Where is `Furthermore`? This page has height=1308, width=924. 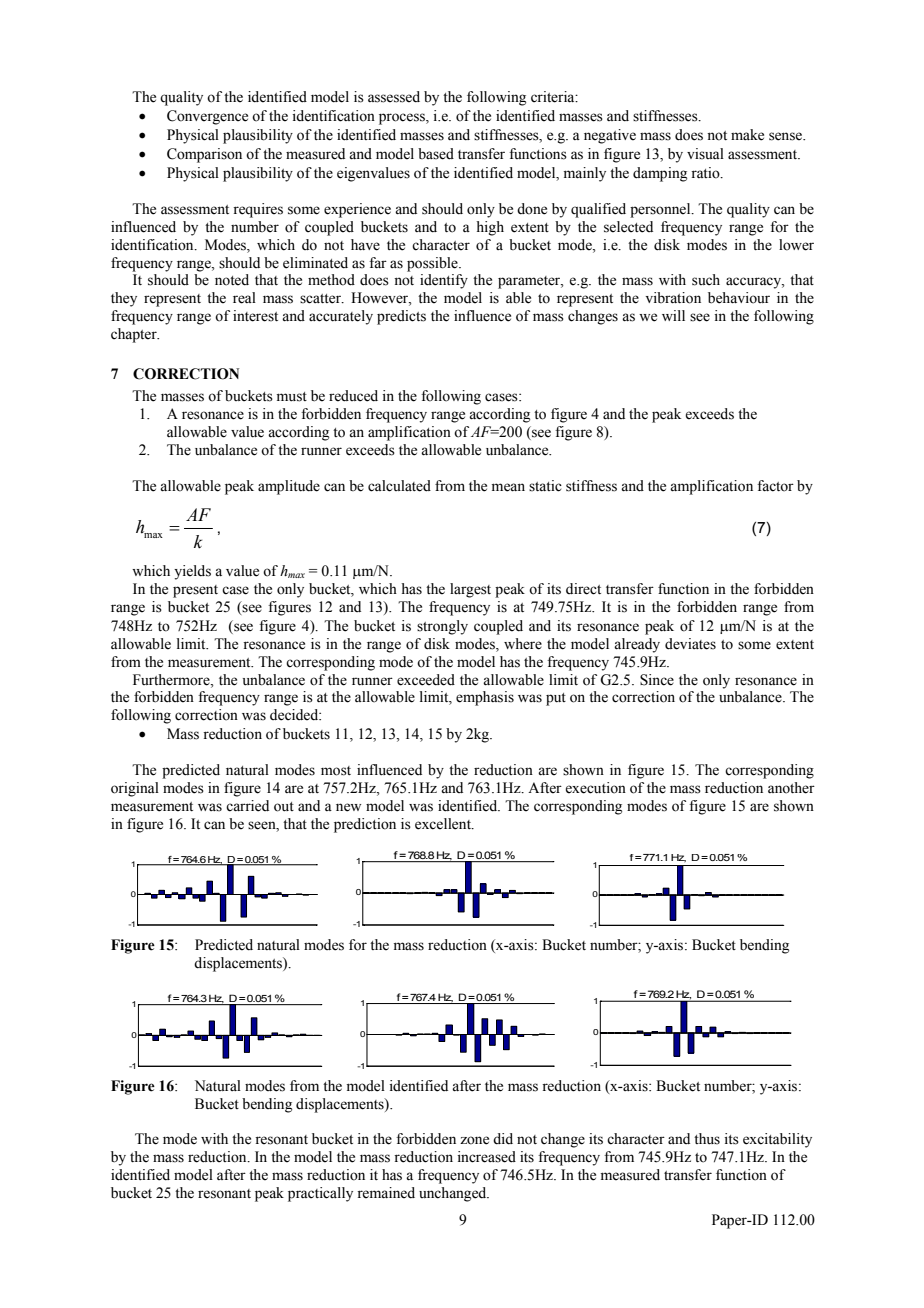
Furthermore is located at coordinates (172, 680).
